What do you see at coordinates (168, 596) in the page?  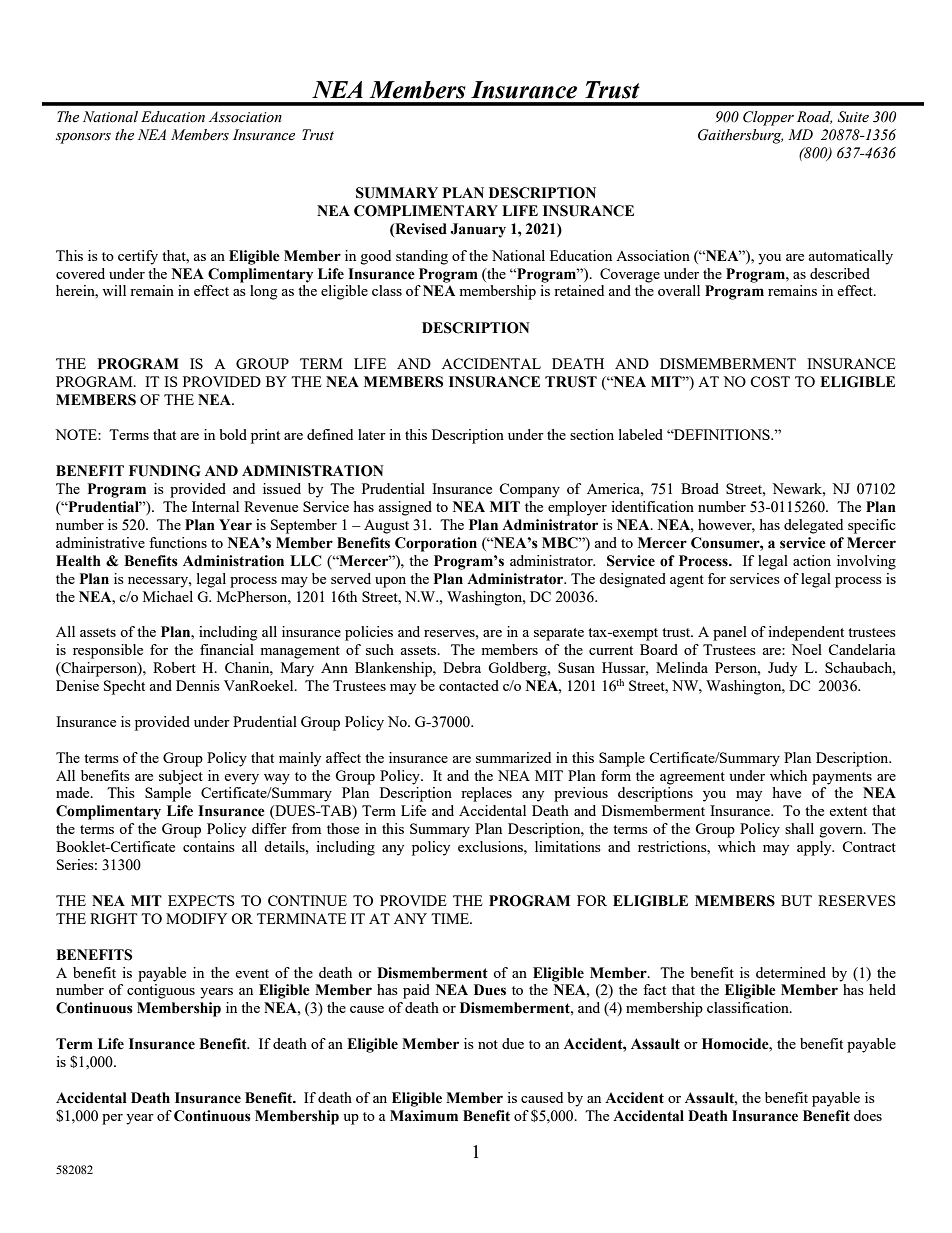 I see `Michael` at bounding box center [168, 596].
